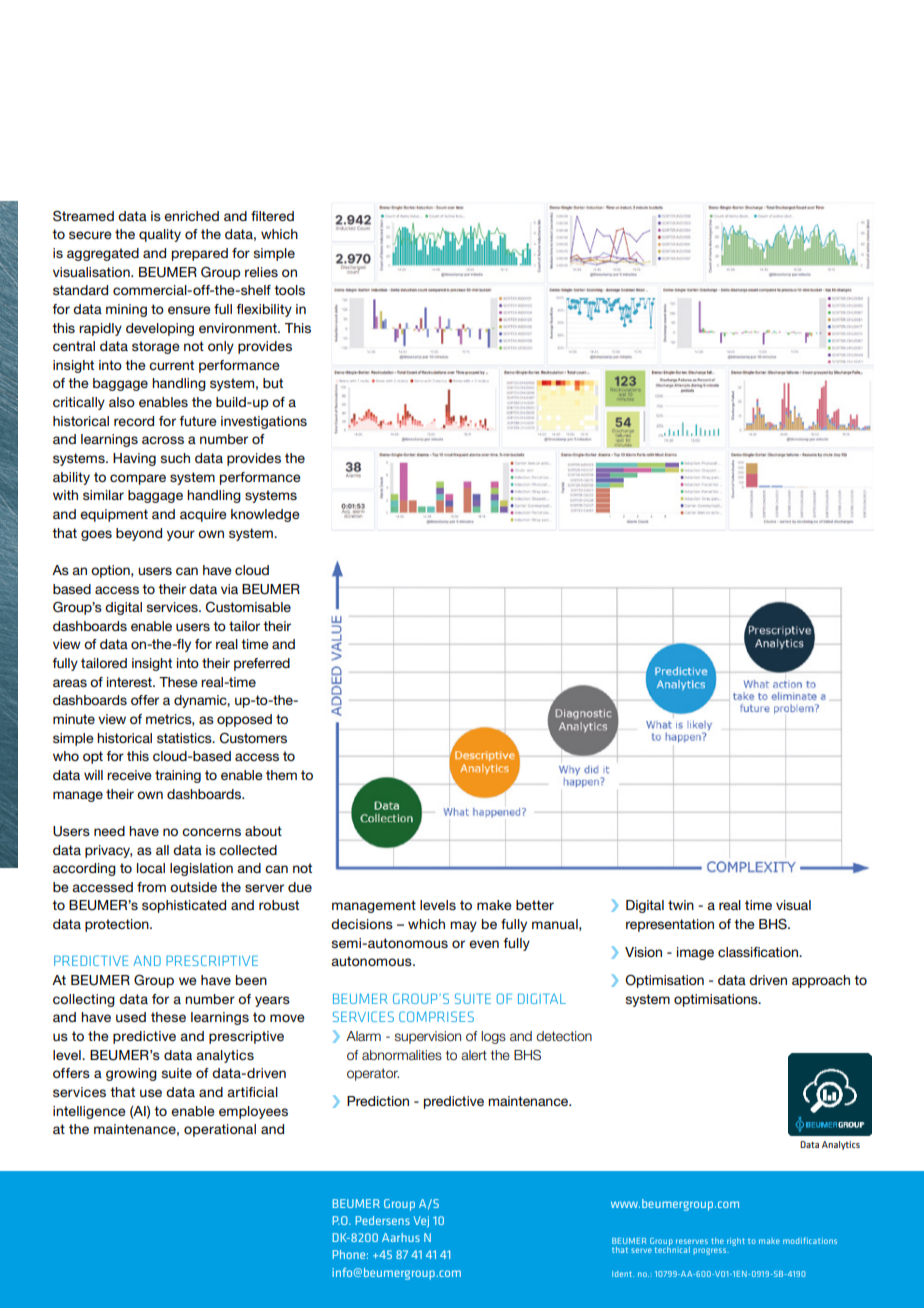 Image resolution: width=924 pixels, height=1308 pixels. I want to click on them, so click(281, 775).
